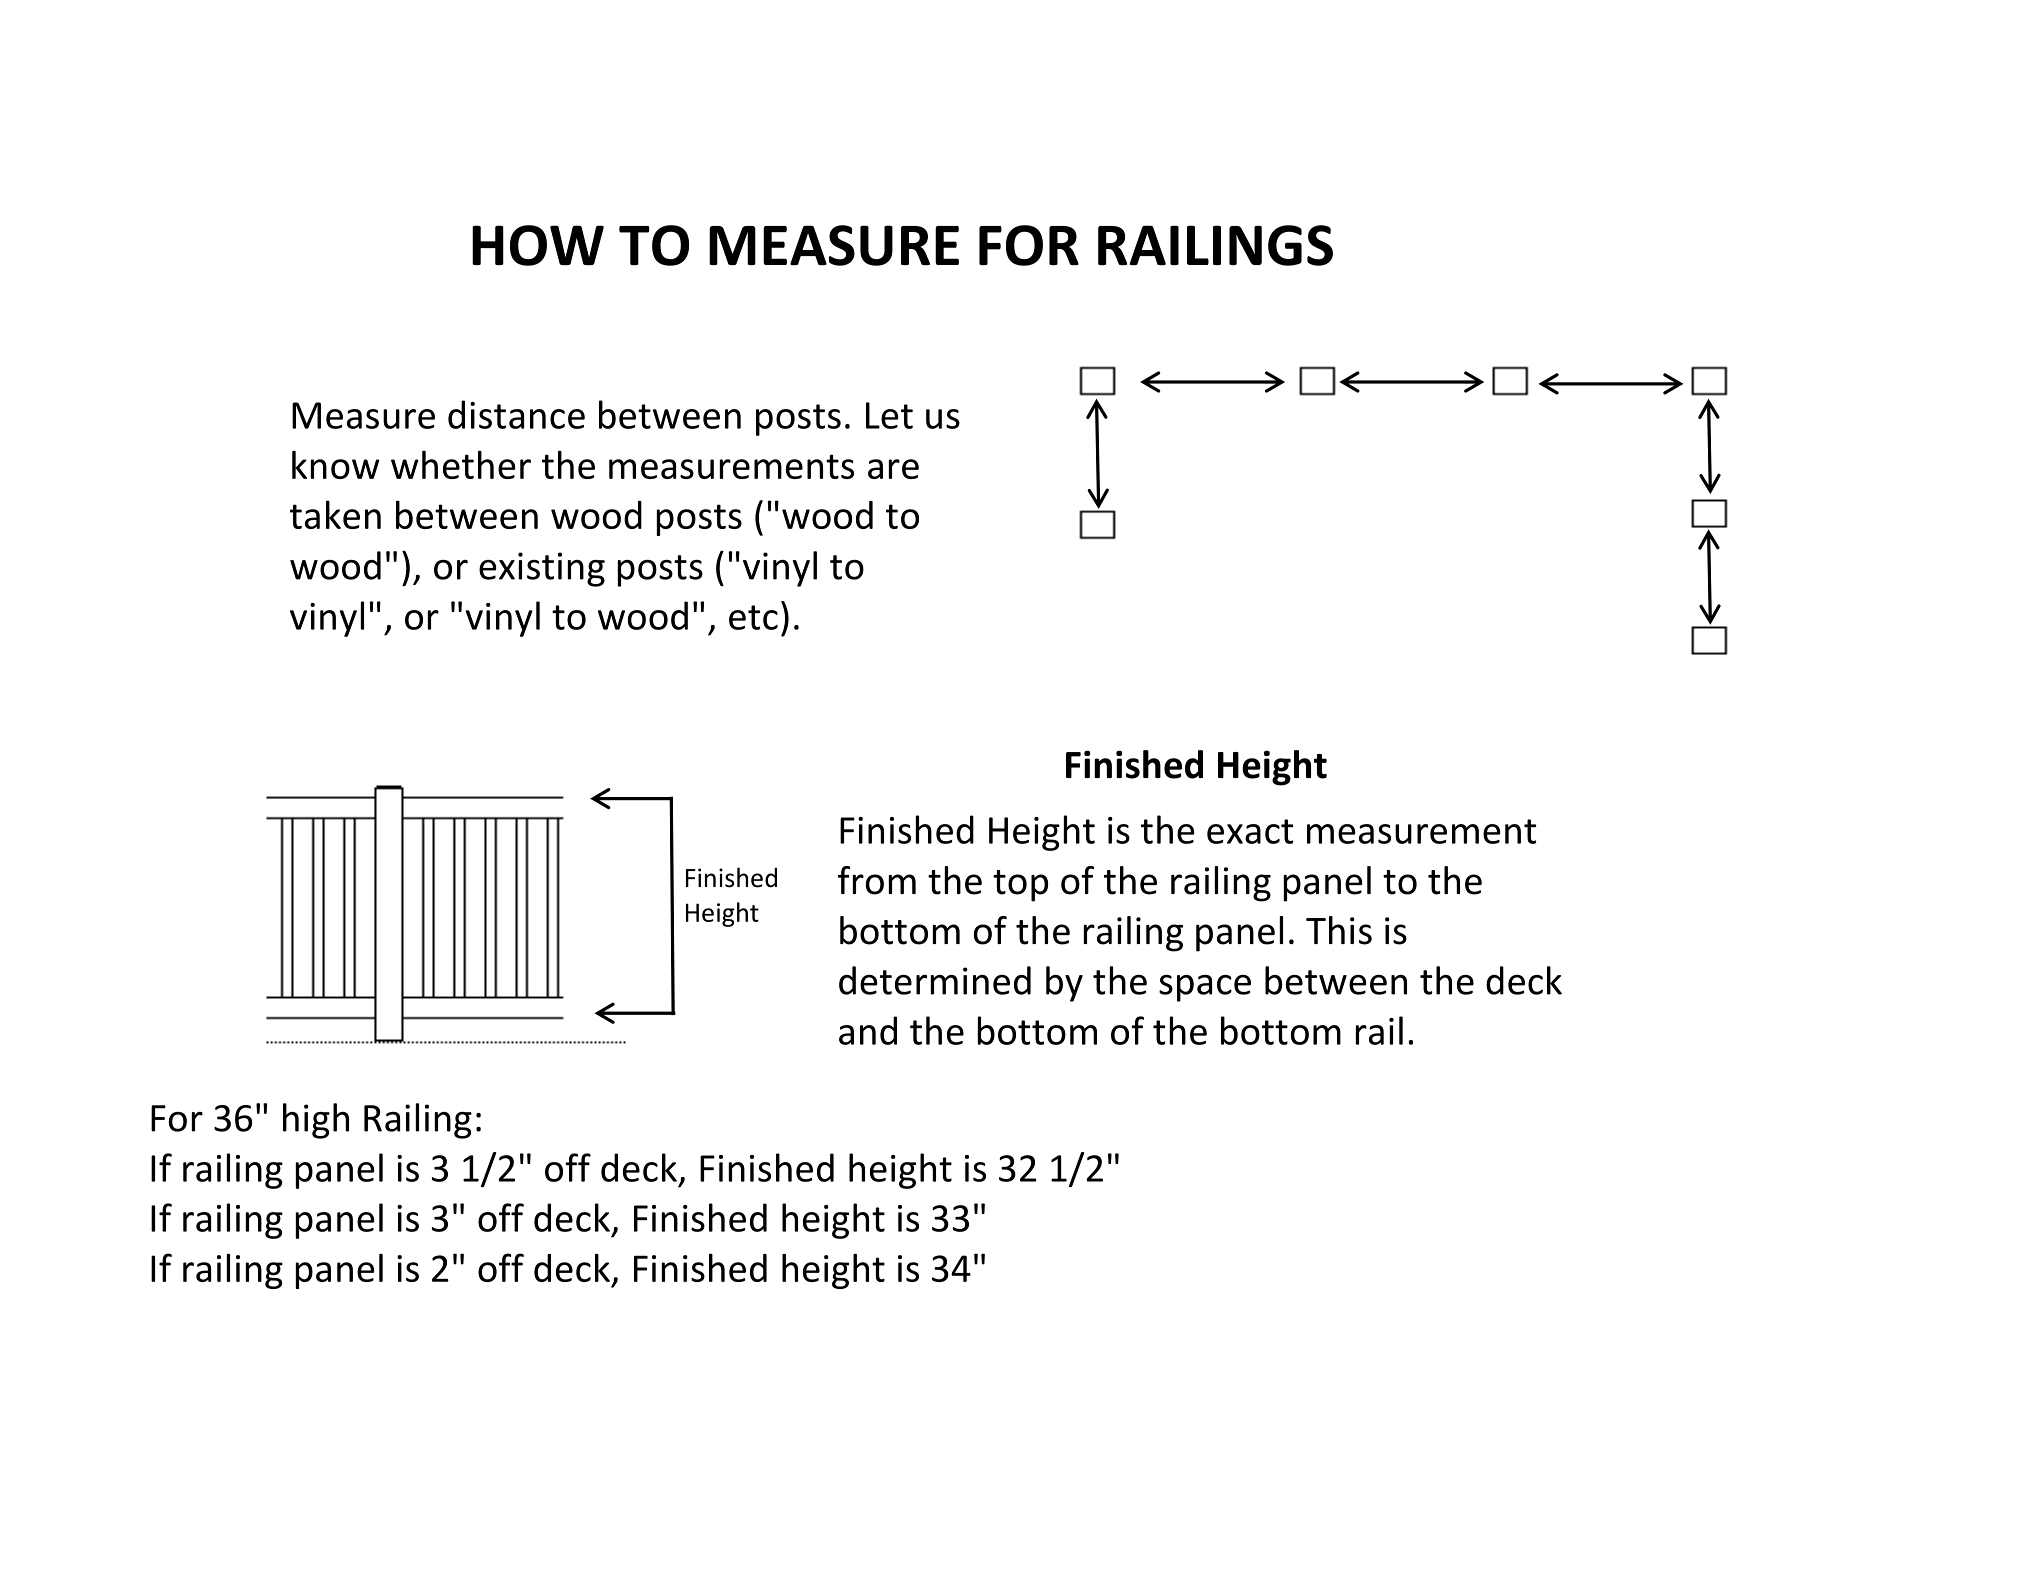 The height and width of the screenshot is (1575, 2038). I want to click on high, so click(316, 1121).
